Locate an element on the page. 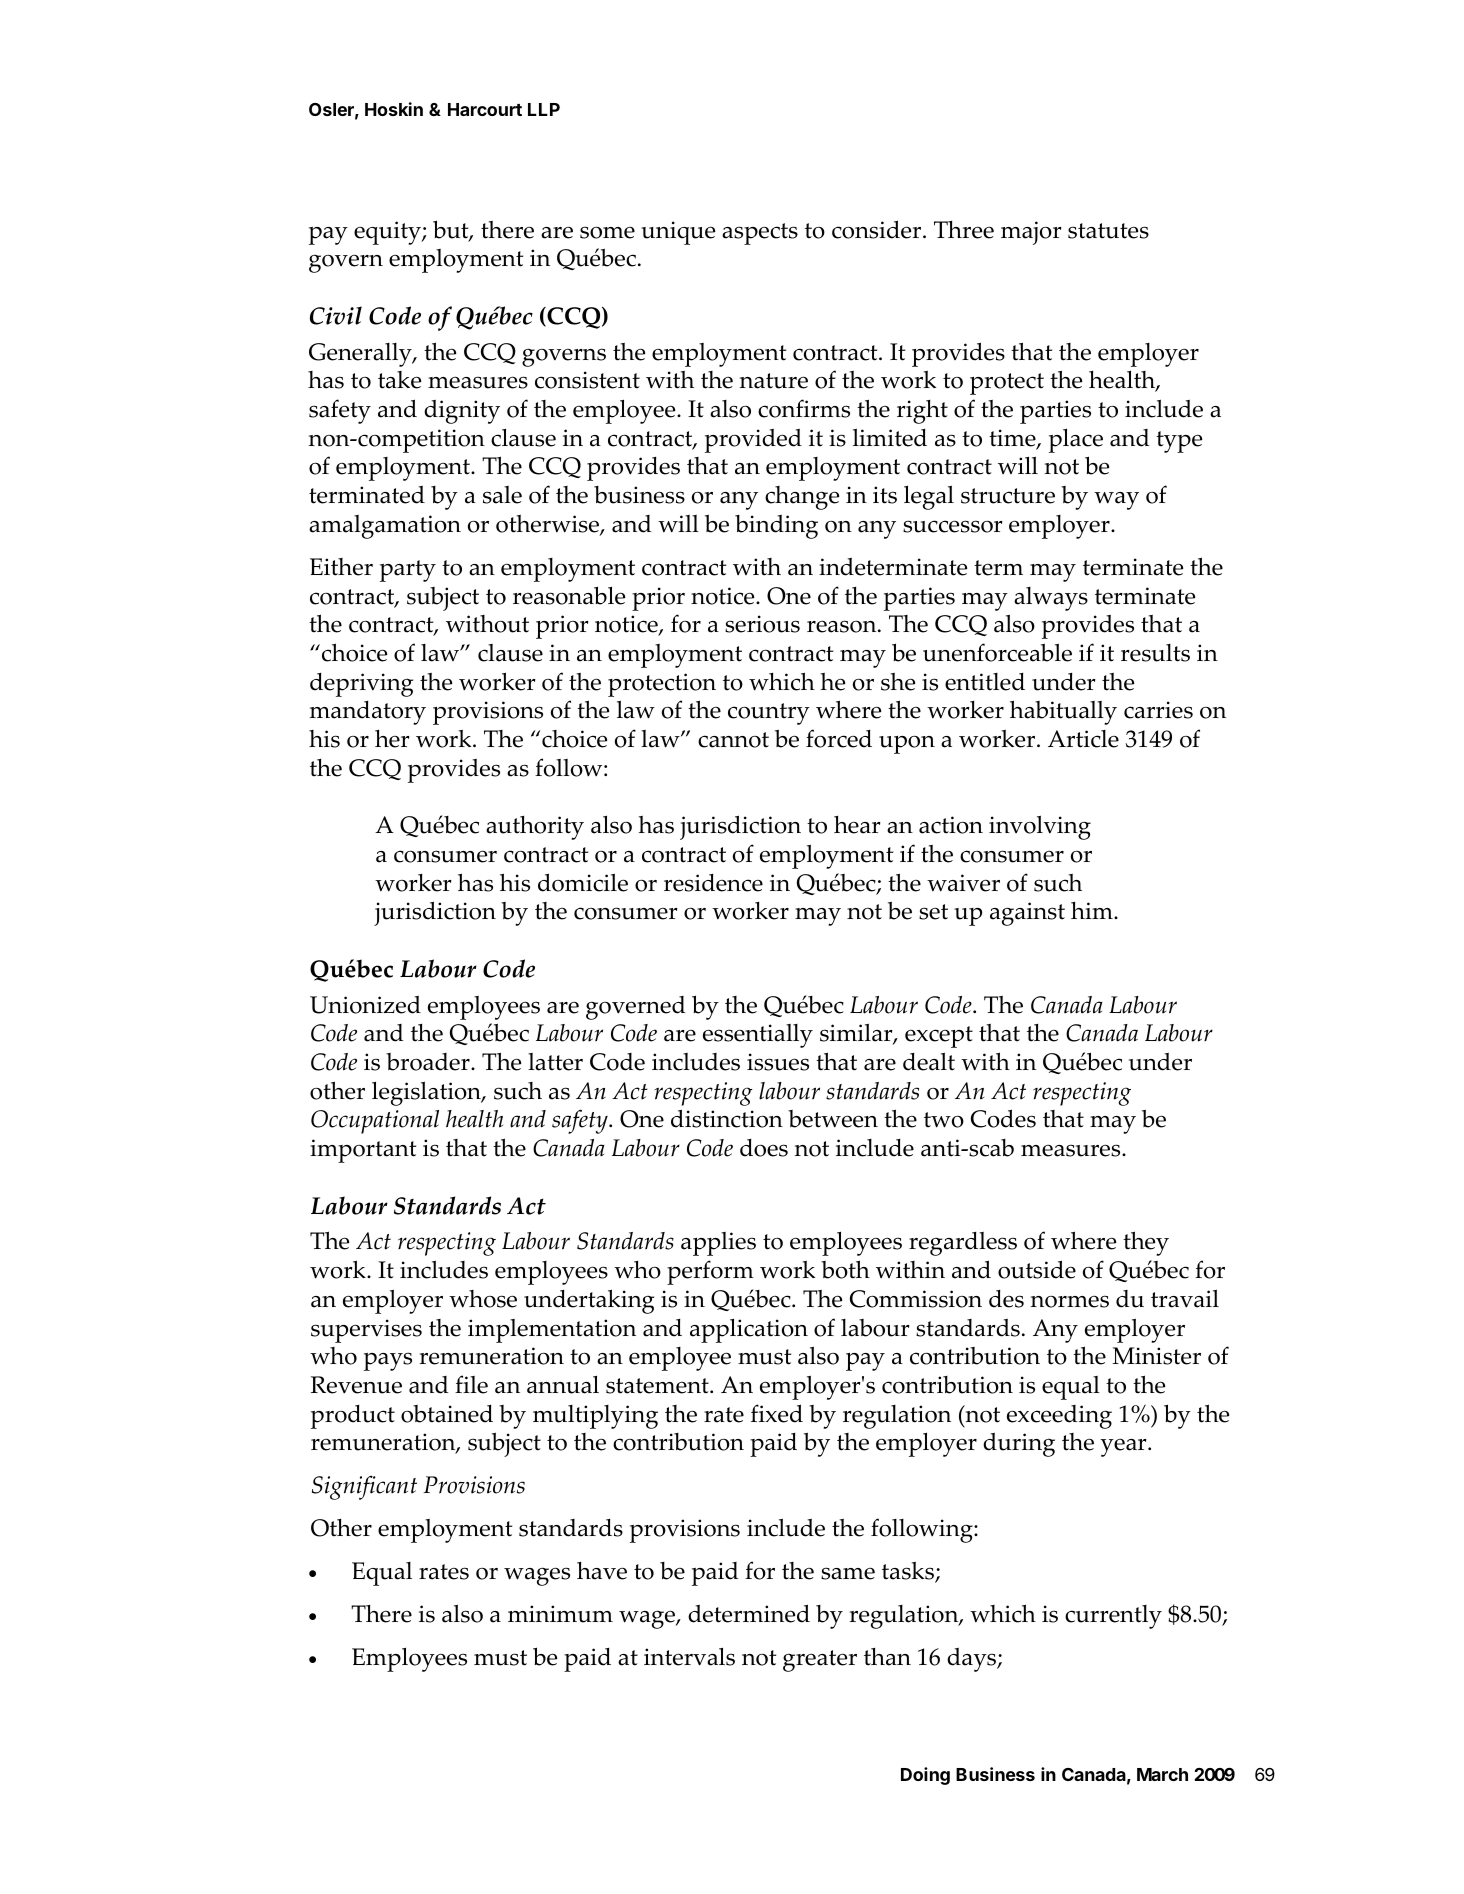  aspects is located at coordinates (760, 234).
